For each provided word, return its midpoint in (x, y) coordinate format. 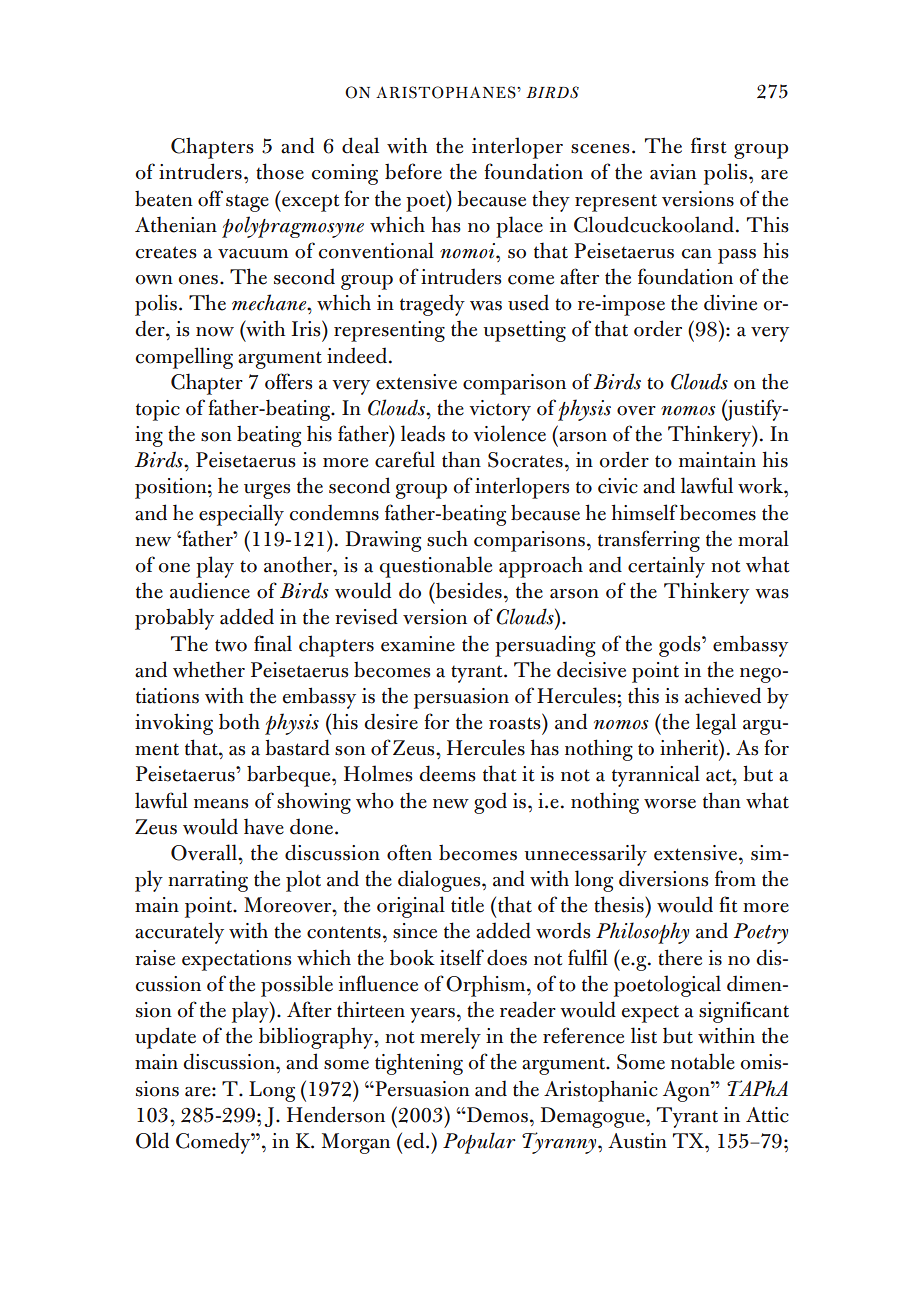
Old (152, 1140)
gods (681, 646)
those (280, 171)
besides (468, 590)
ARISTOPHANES (447, 92)
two (231, 645)
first (709, 145)
